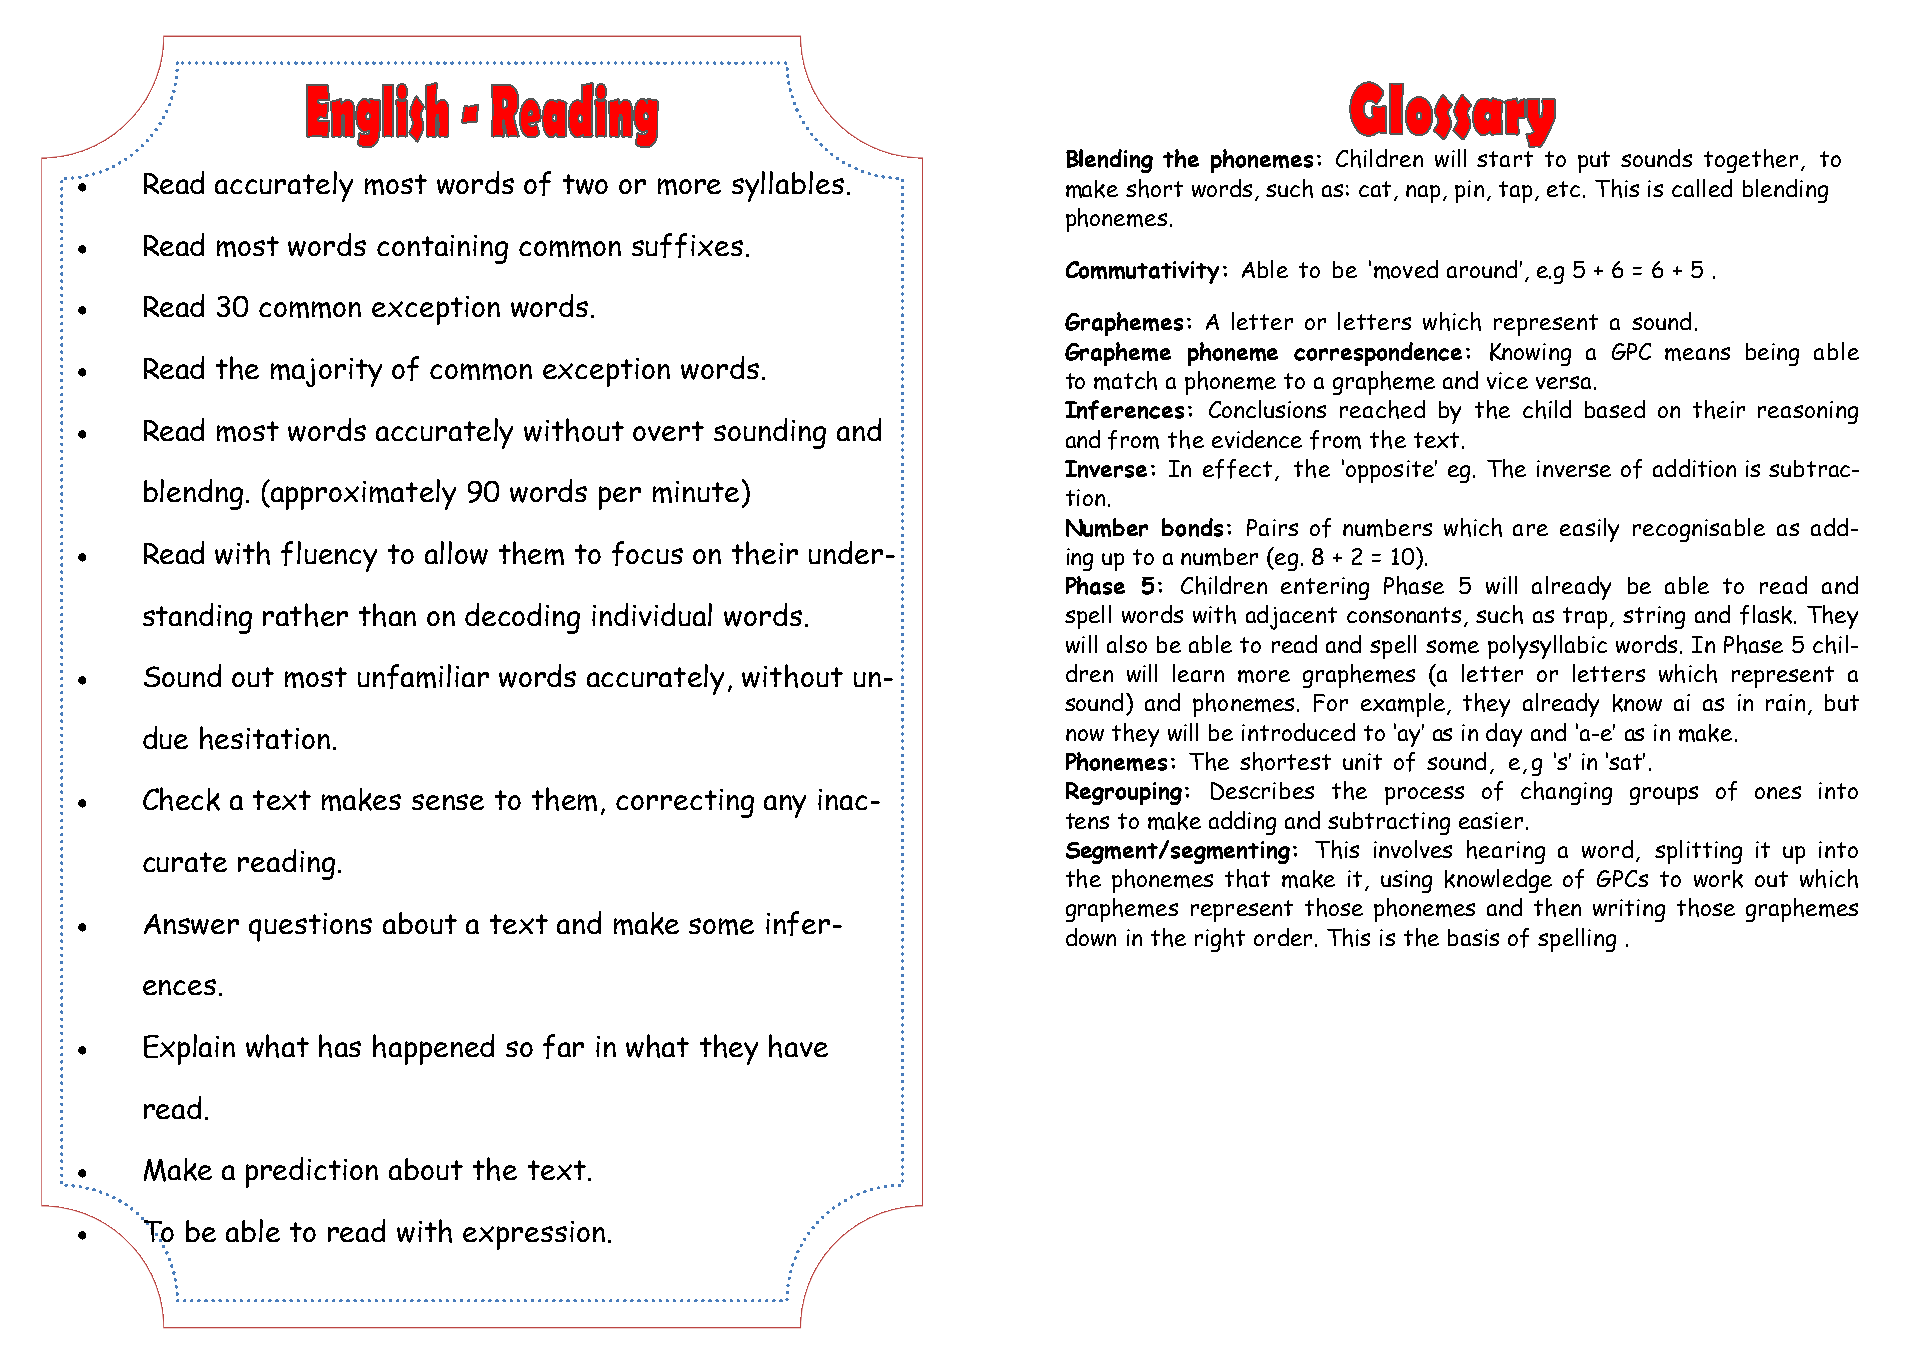 Image resolution: width=1928 pixels, height=1363 pixels. Describe the element at coordinates (1698, 852) in the page. I see `splitting` at that location.
